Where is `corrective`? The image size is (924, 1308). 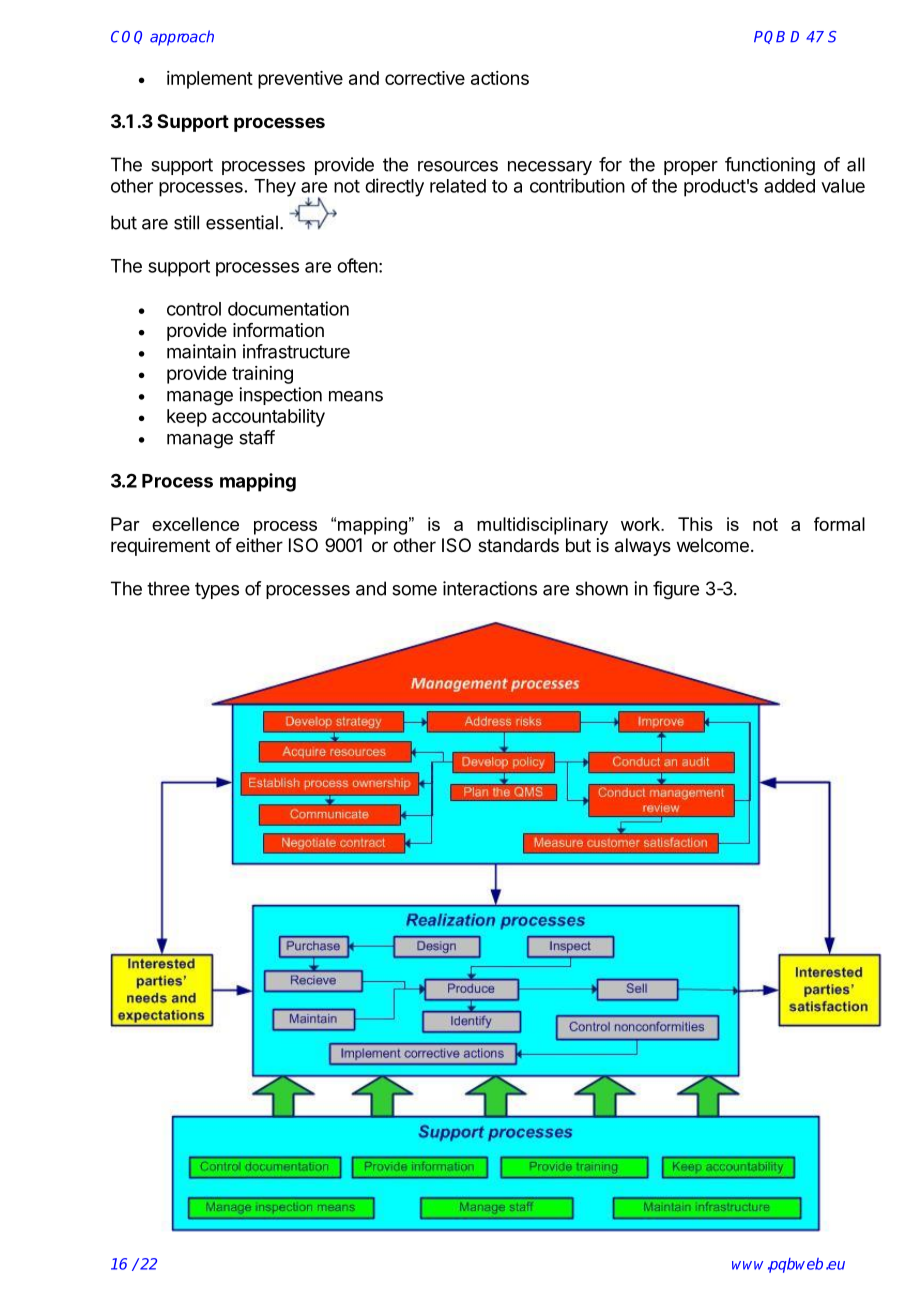
corrective is located at coordinates (425, 78).
